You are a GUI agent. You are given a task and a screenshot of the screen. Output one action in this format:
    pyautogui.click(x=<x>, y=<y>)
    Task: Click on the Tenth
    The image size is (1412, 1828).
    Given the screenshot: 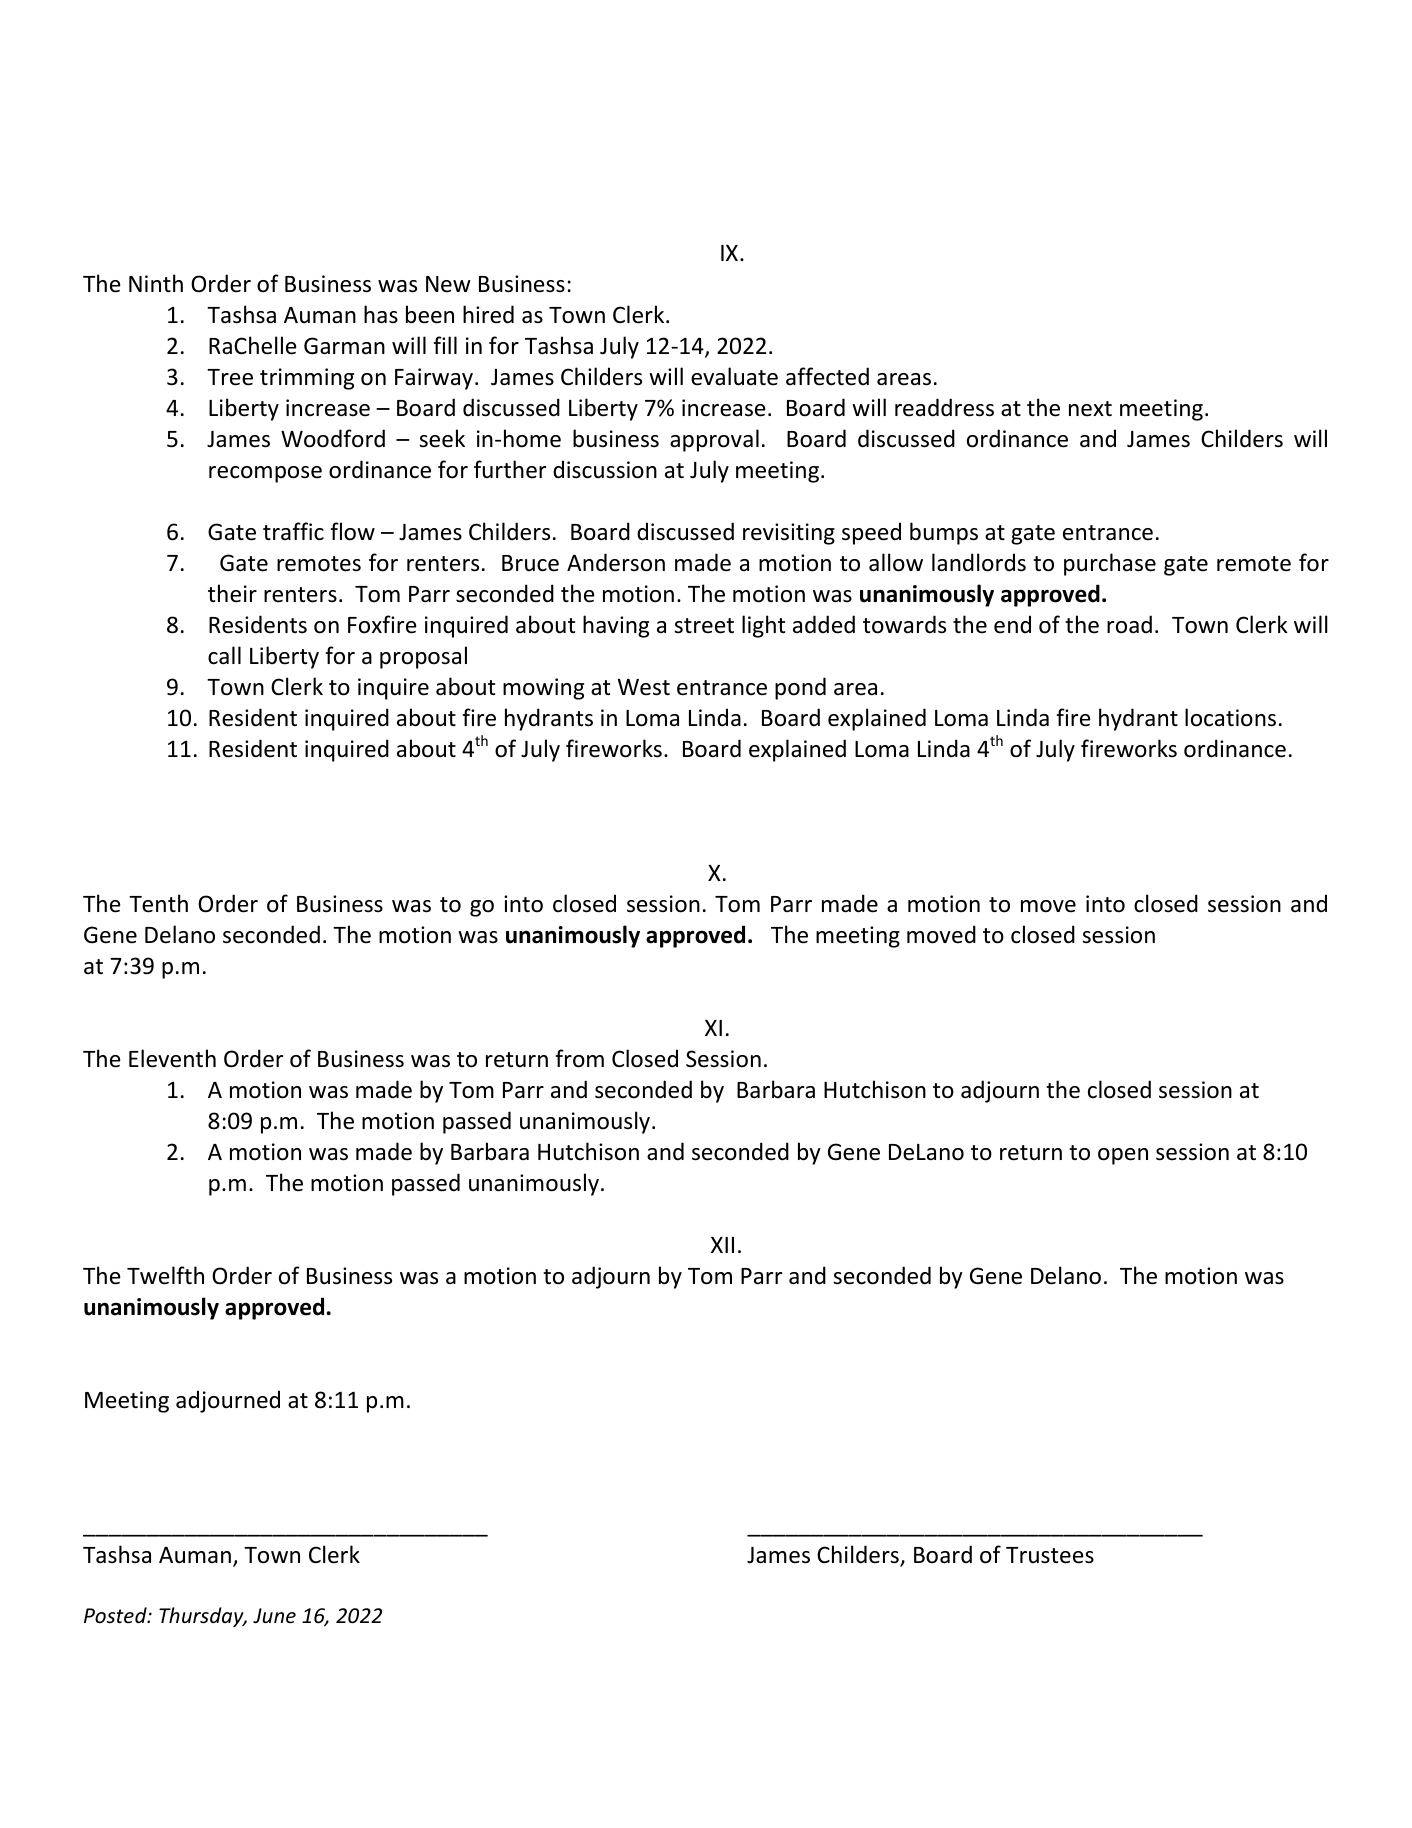 What is the action you would take?
    pyautogui.click(x=158, y=903)
